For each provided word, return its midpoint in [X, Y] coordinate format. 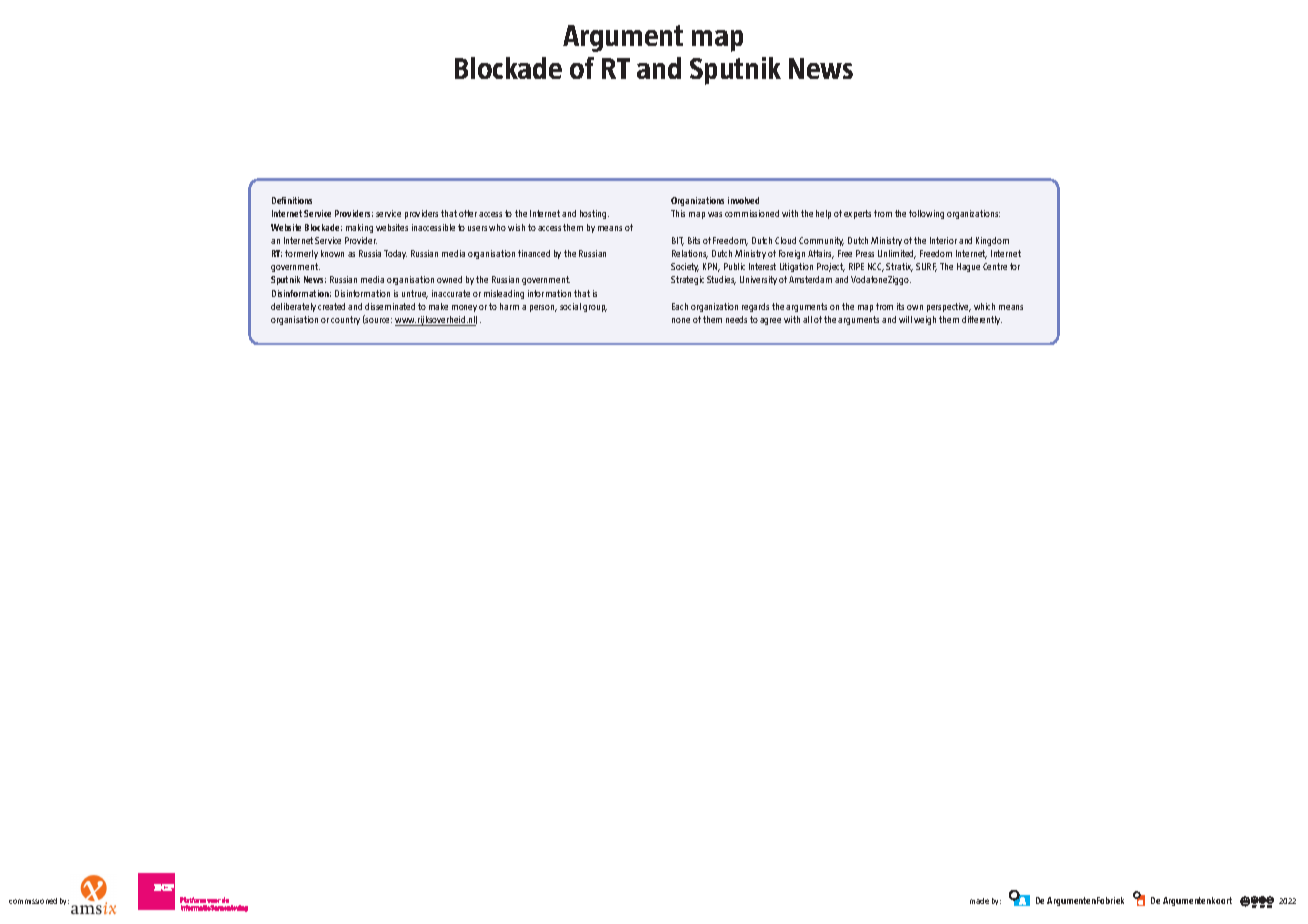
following [926, 214]
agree [770, 321]
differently [982, 320]
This [678, 213]
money [464, 308]
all [807, 319]
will [905, 319]
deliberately [293, 307]
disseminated [390, 306]
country [345, 320]
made [979, 901]
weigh [925, 320]
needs [736, 319]
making [359, 228]
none [681, 320]
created [331, 306]
